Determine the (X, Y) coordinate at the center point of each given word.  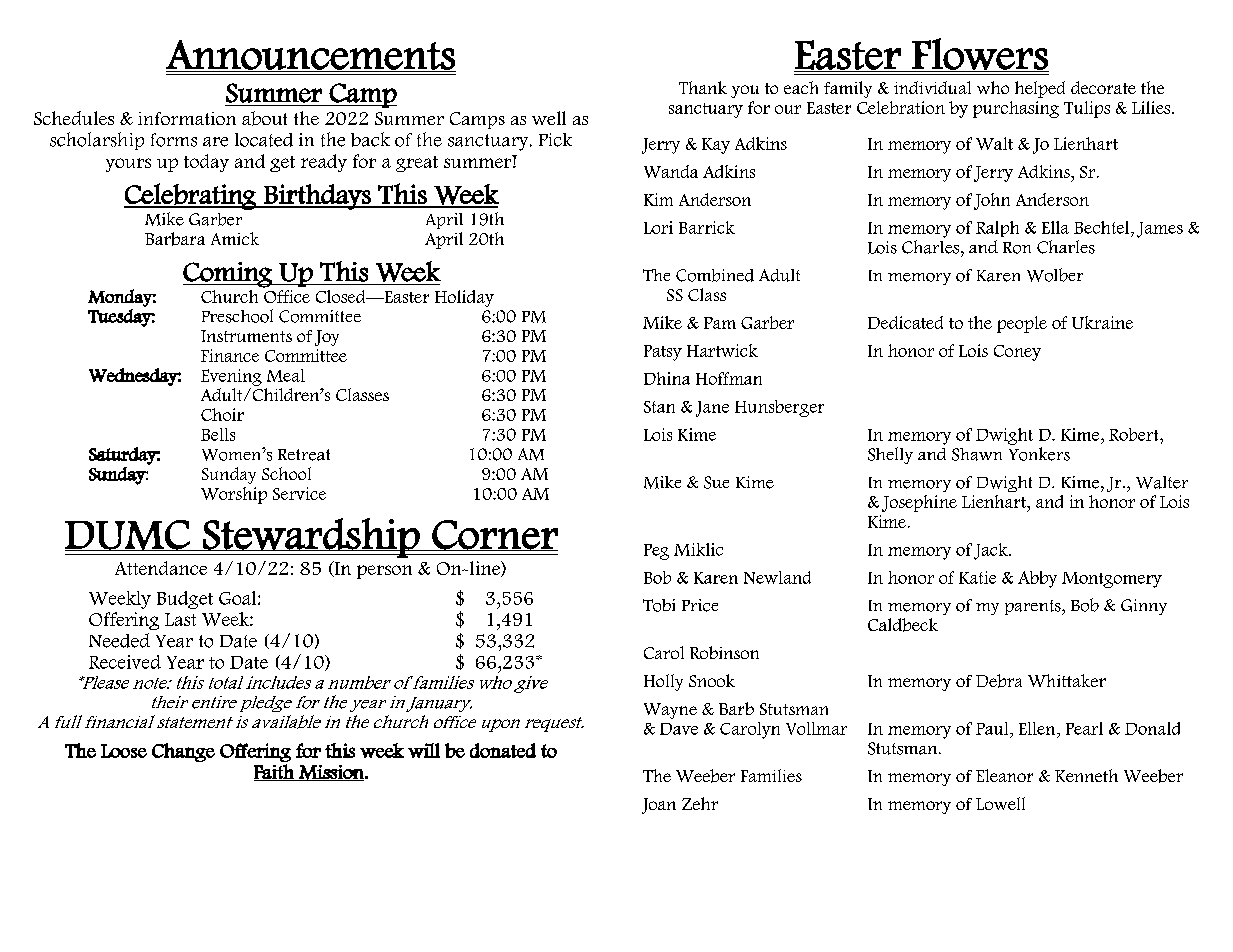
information (187, 118)
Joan (659, 806)
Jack (992, 551)
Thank (703, 87)
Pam (720, 323)
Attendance (161, 568)
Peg (656, 552)
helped (1040, 89)
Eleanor (1004, 775)
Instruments (246, 336)
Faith (275, 772)
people (1022, 324)
